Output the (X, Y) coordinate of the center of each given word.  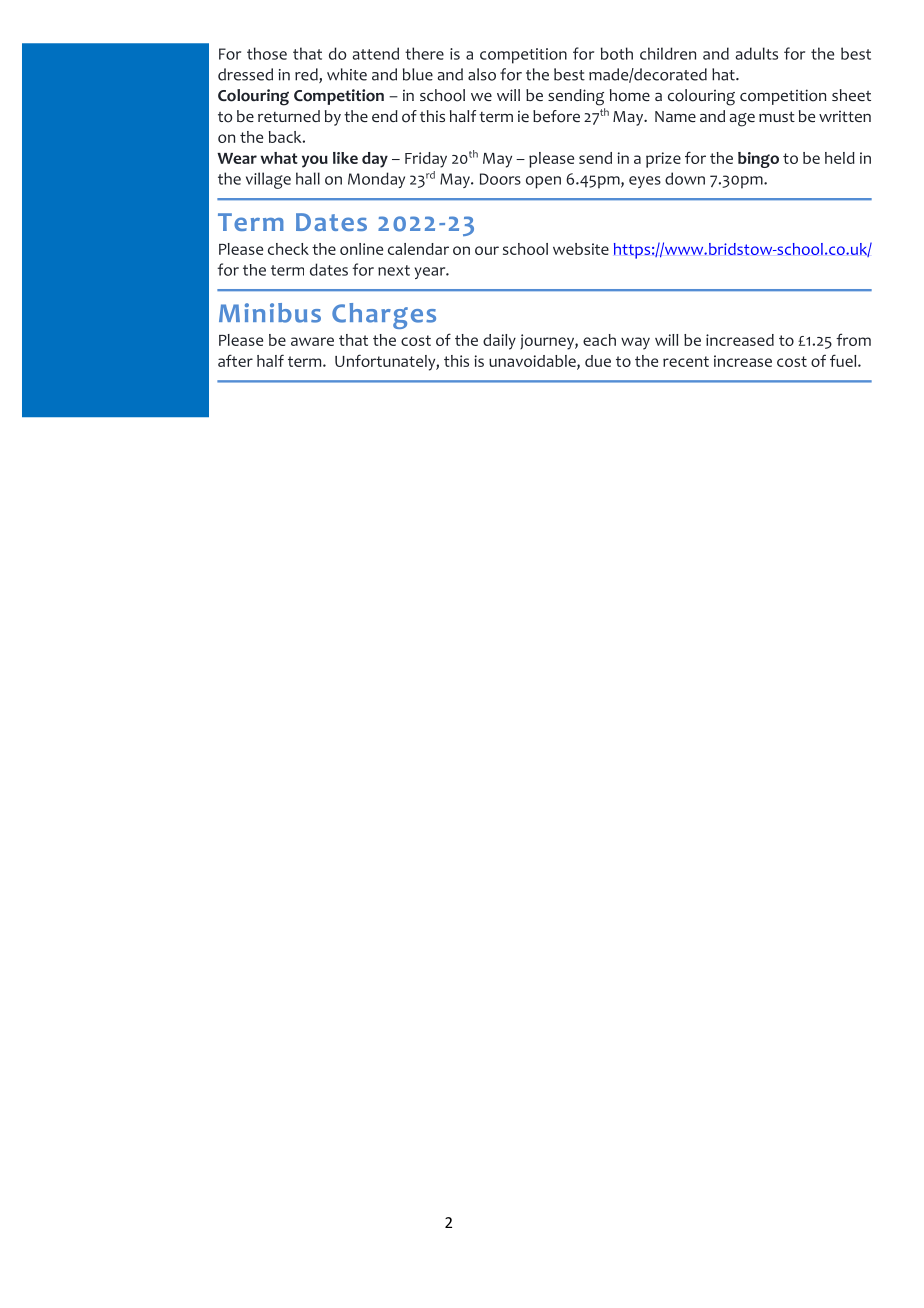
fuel (844, 360)
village (268, 180)
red (307, 75)
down (685, 178)
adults (756, 53)
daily (499, 342)
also (482, 74)
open (543, 182)
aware (312, 341)
